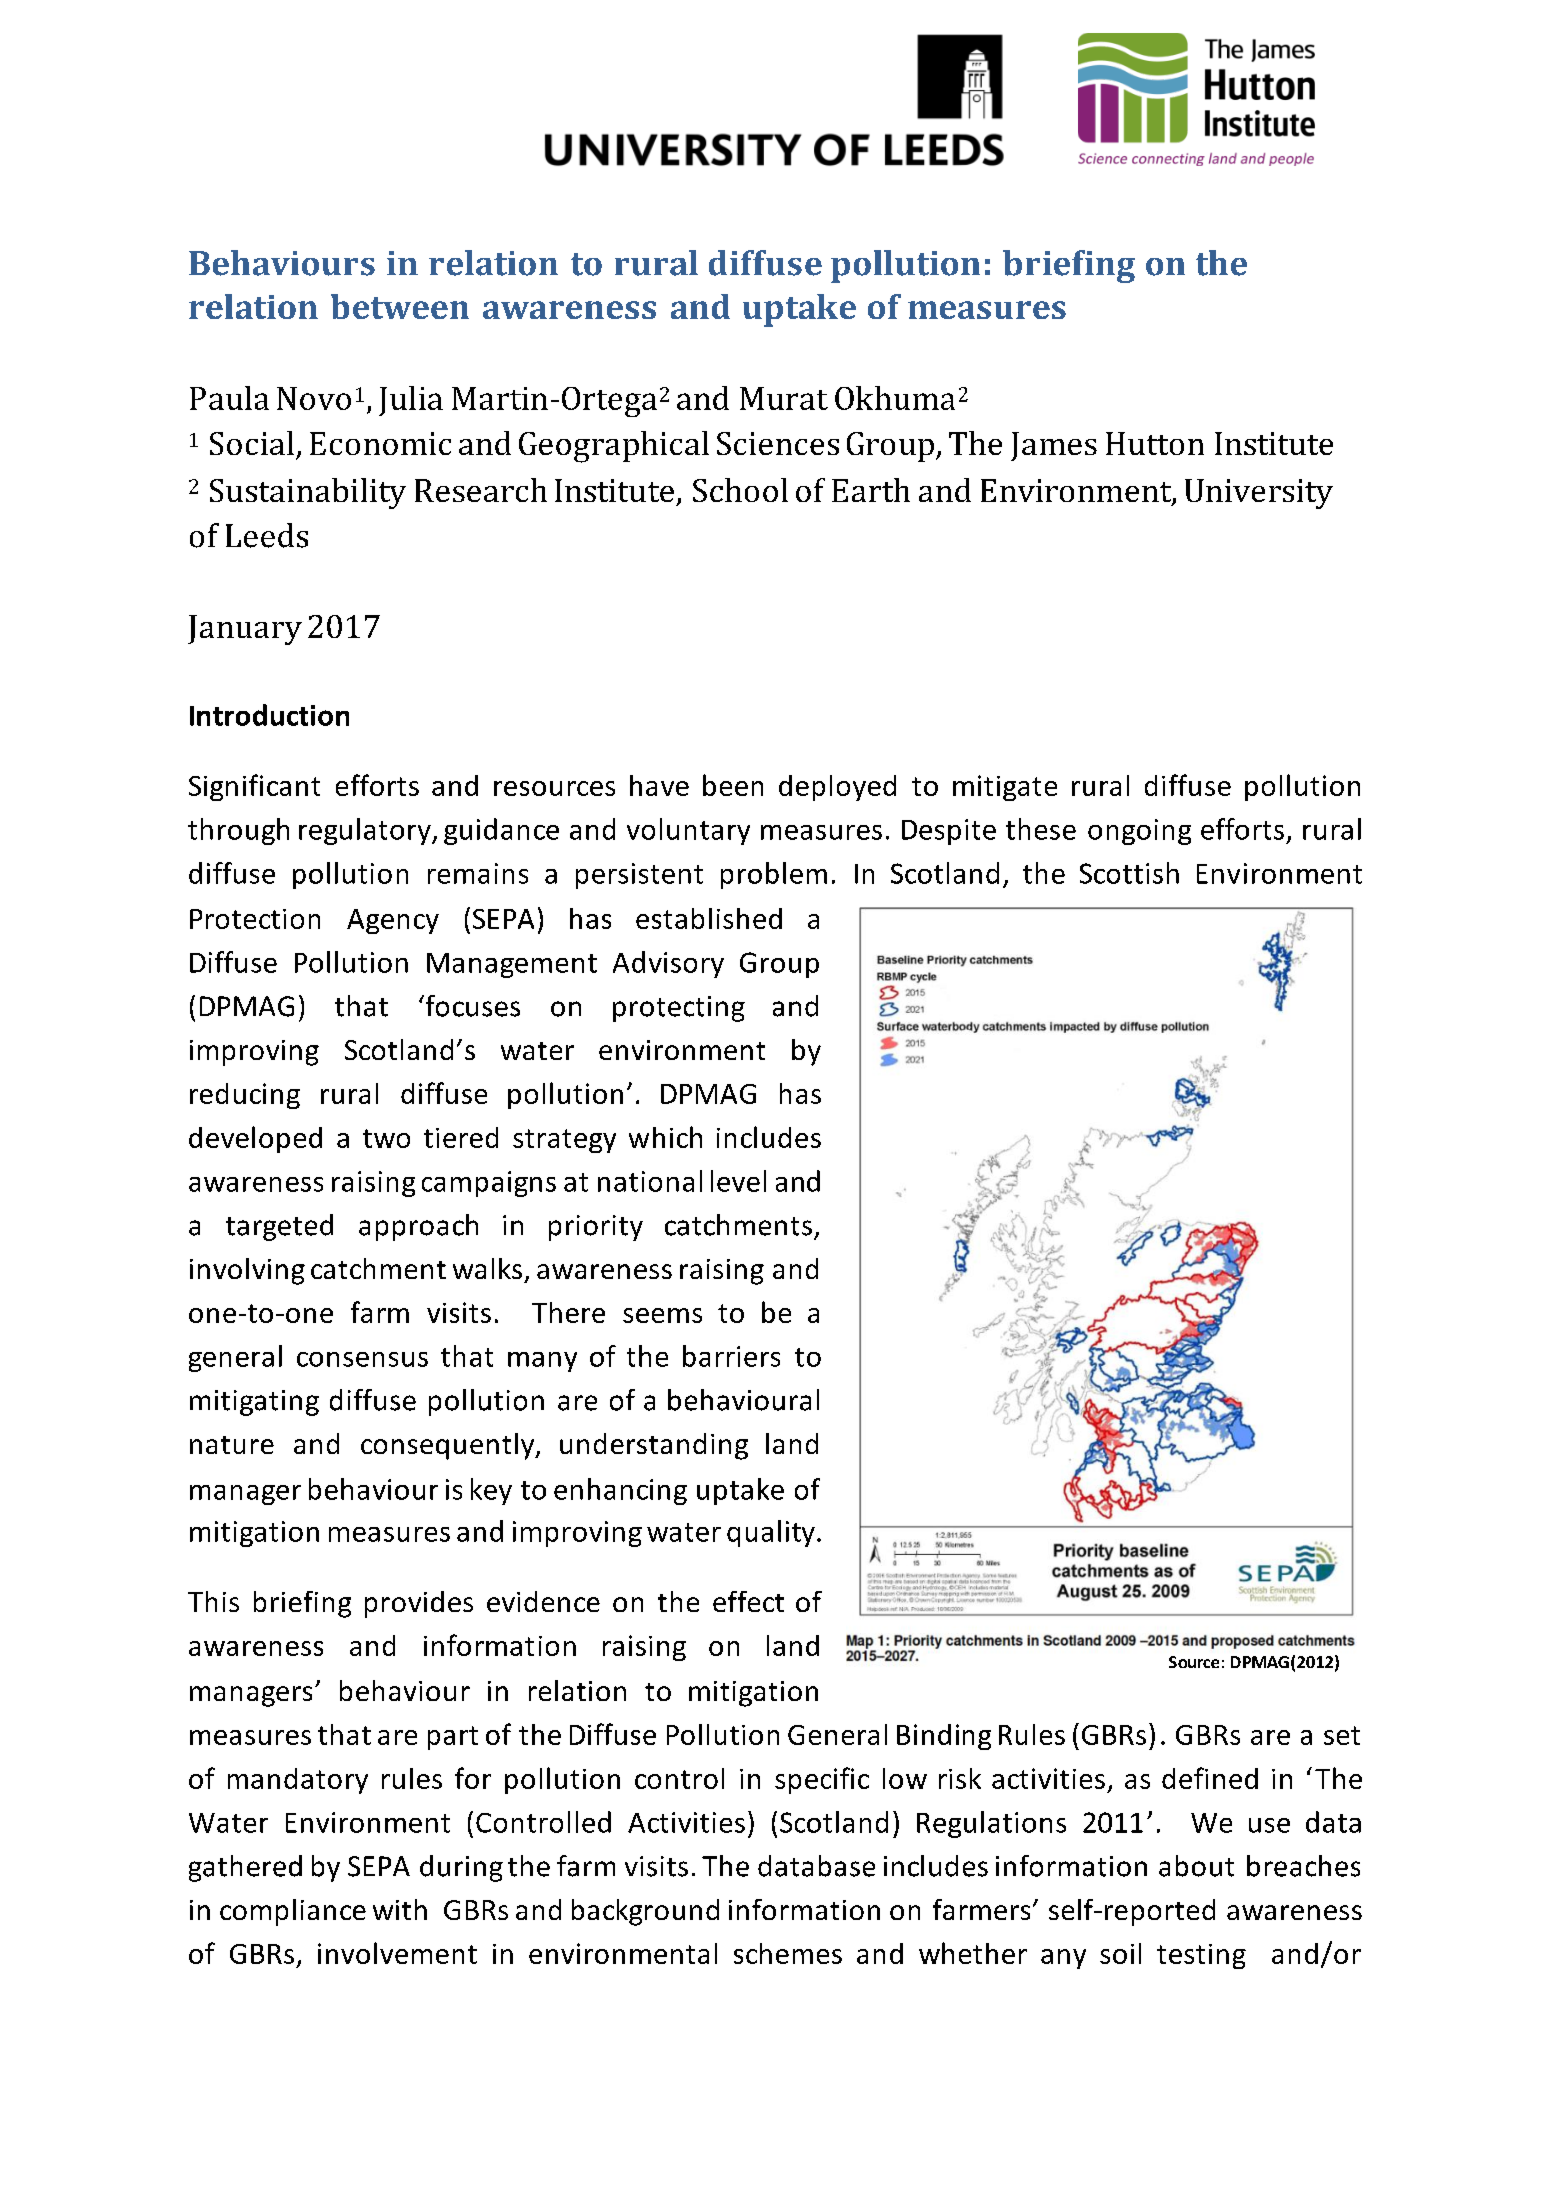 Image resolution: width=1550 pixels, height=2192 pixels. I want to click on quality, so click(771, 1533).
